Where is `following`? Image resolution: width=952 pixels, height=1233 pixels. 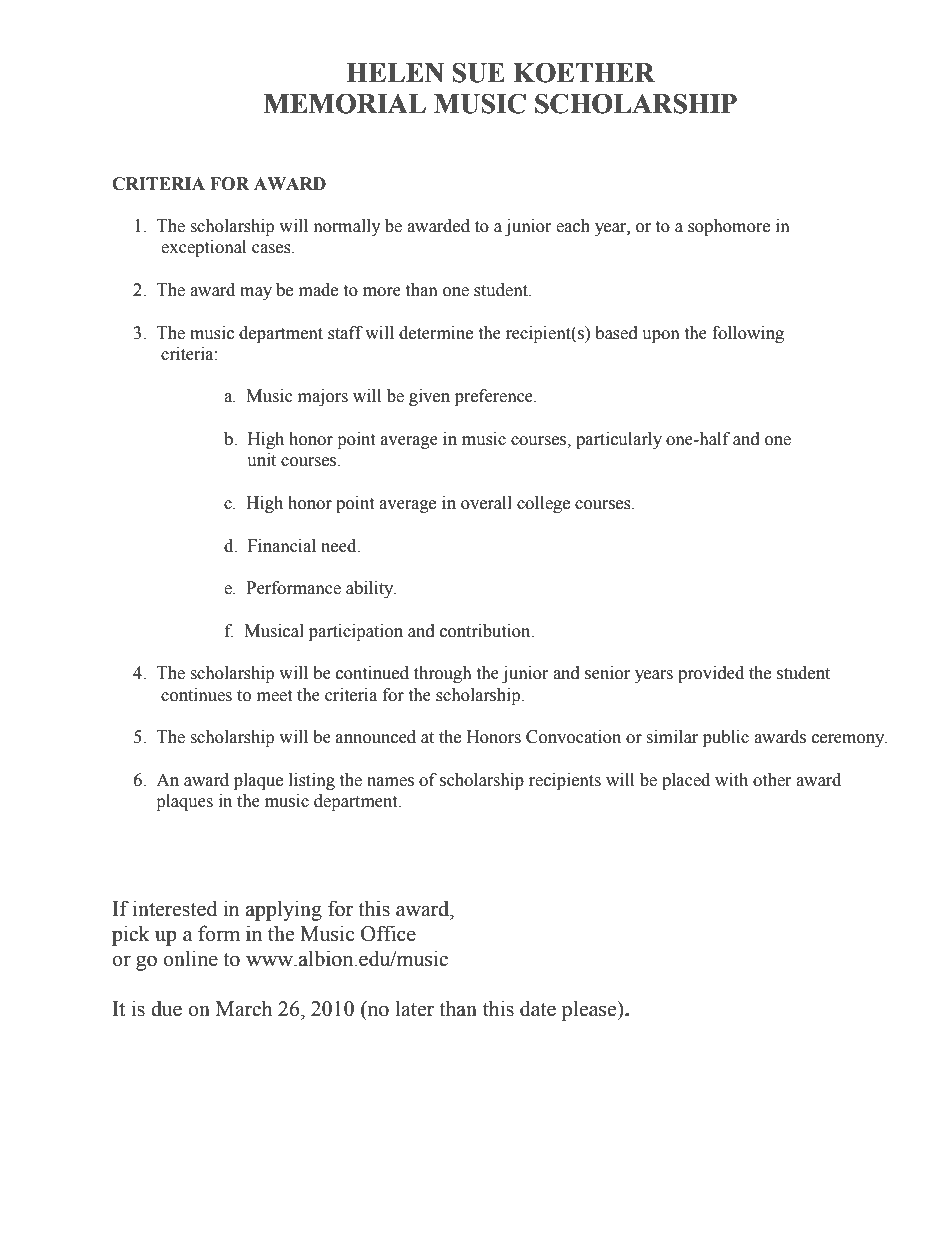 following is located at coordinates (748, 334).
